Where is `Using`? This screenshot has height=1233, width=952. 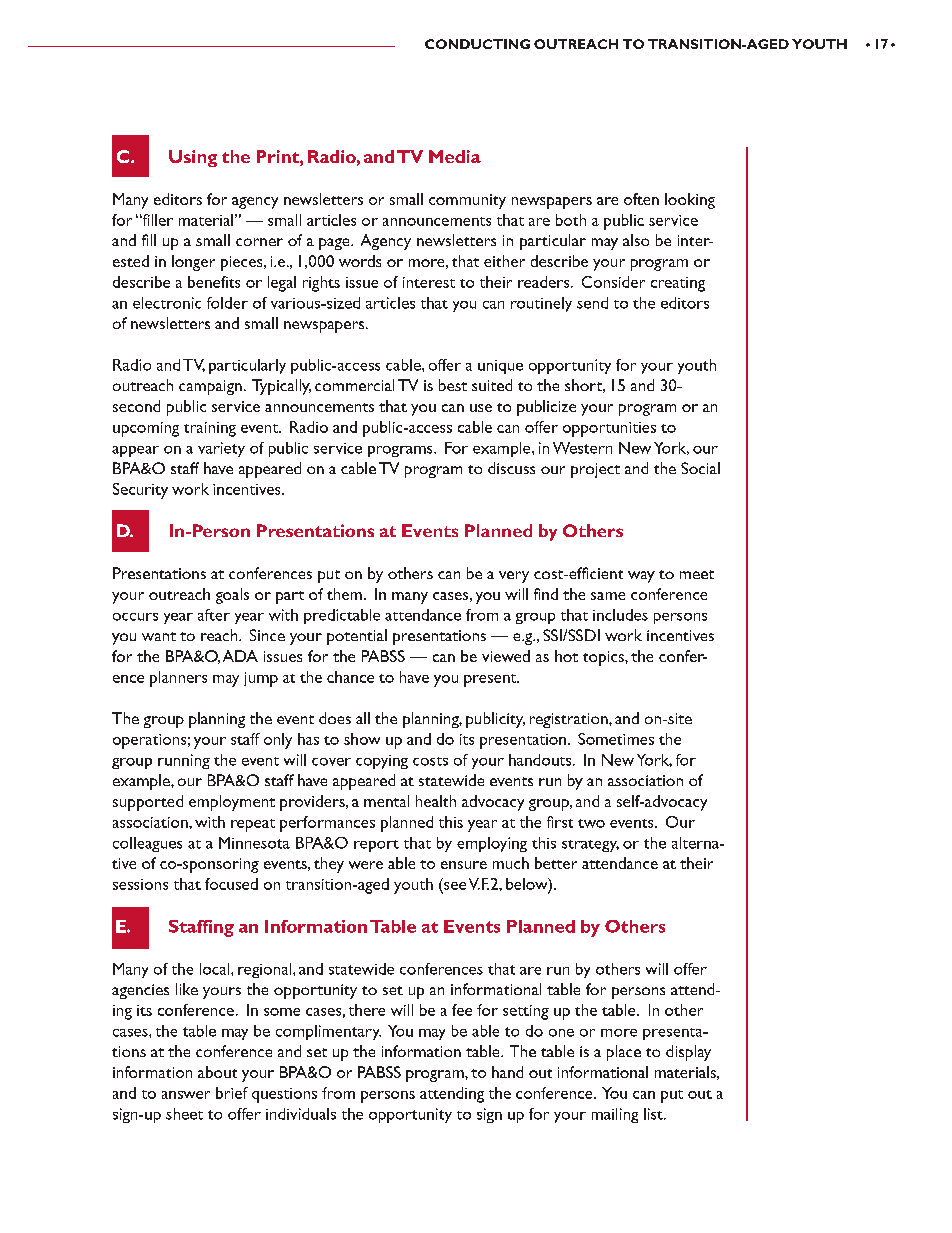 Using is located at coordinates (193, 158).
